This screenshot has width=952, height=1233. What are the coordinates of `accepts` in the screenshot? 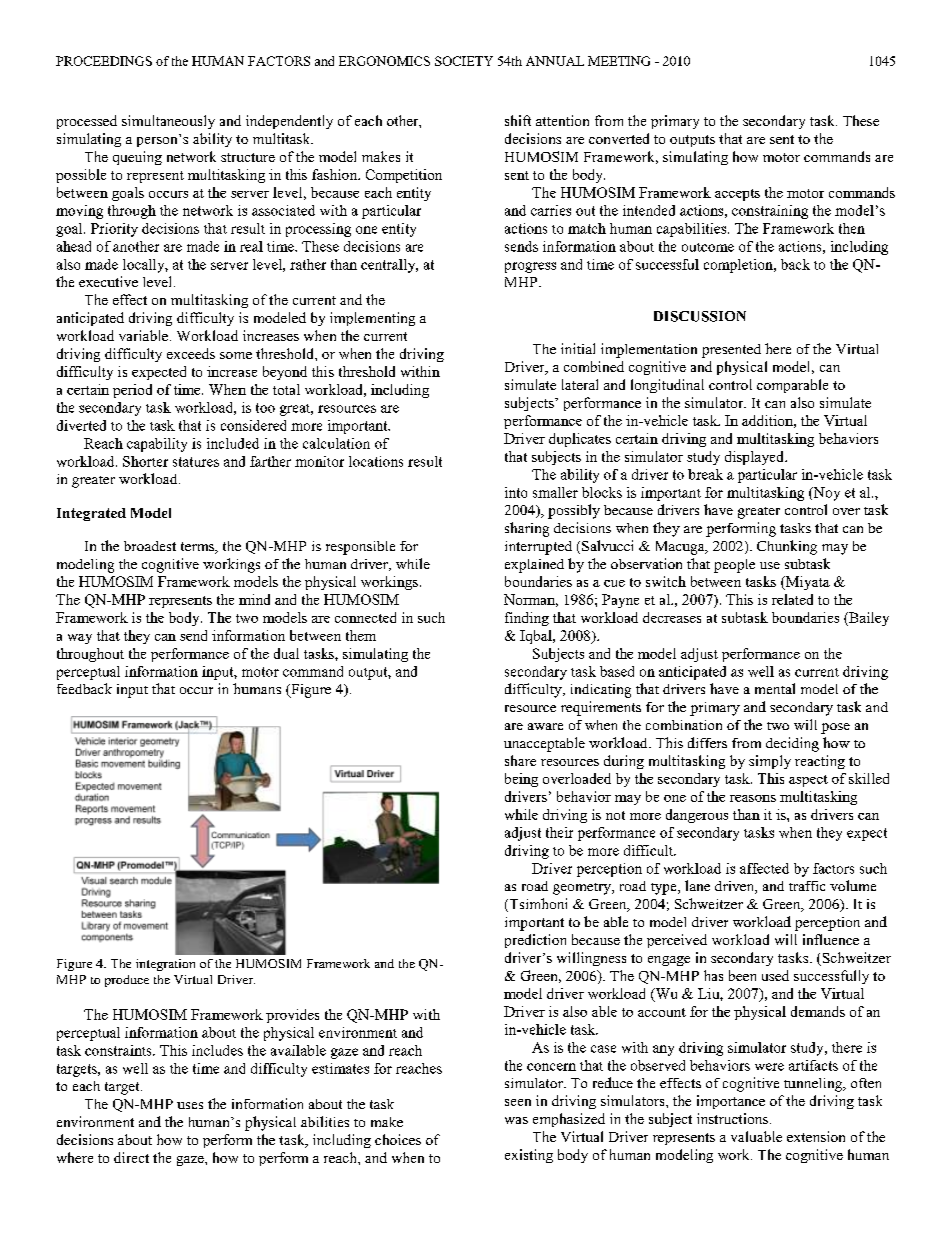 It's located at (737, 195).
